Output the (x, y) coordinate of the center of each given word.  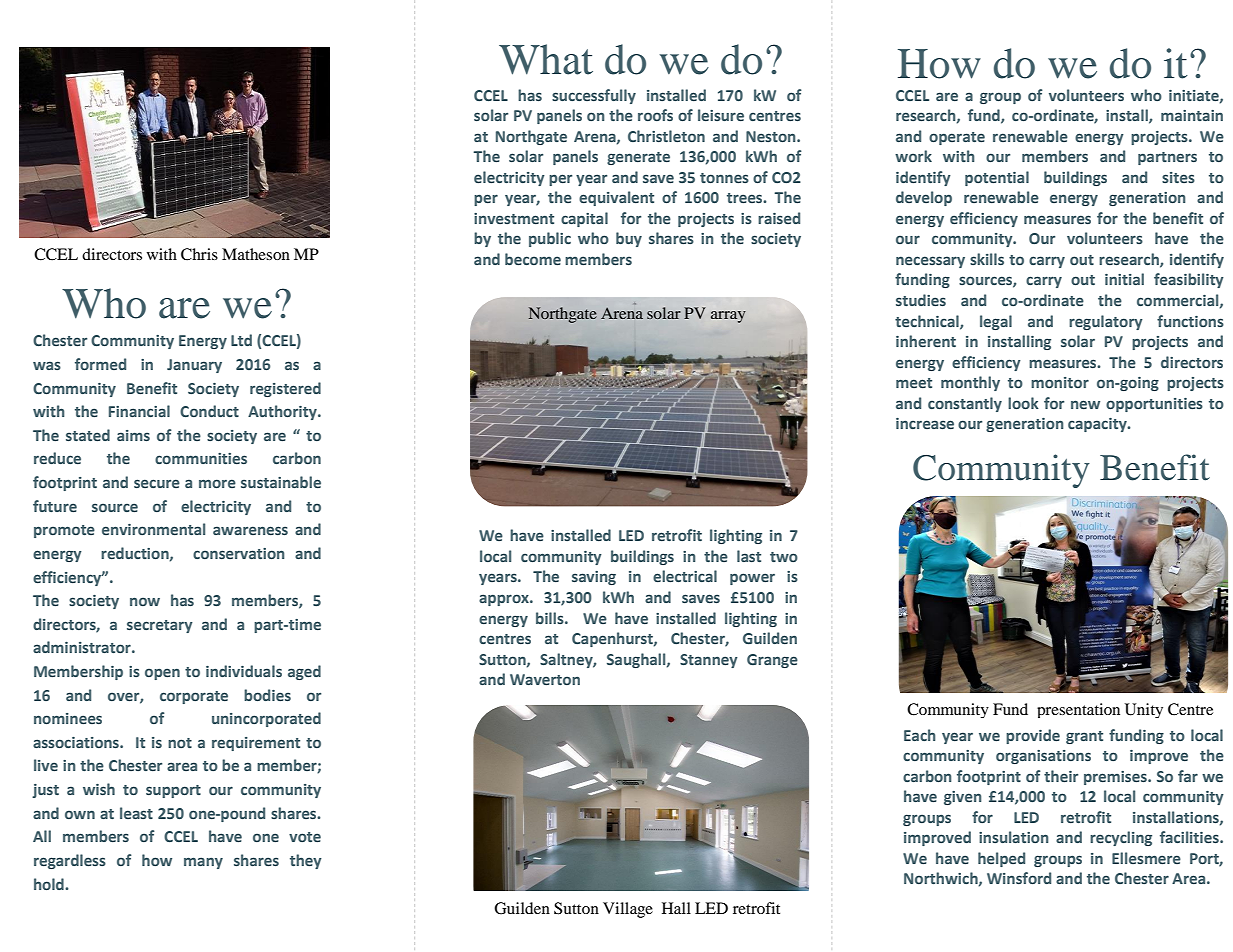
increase (925, 423)
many (203, 863)
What (546, 59)
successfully (594, 96)
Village (628, 910)
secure (157, 483)
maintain (1192, 115)
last (749, 556)
